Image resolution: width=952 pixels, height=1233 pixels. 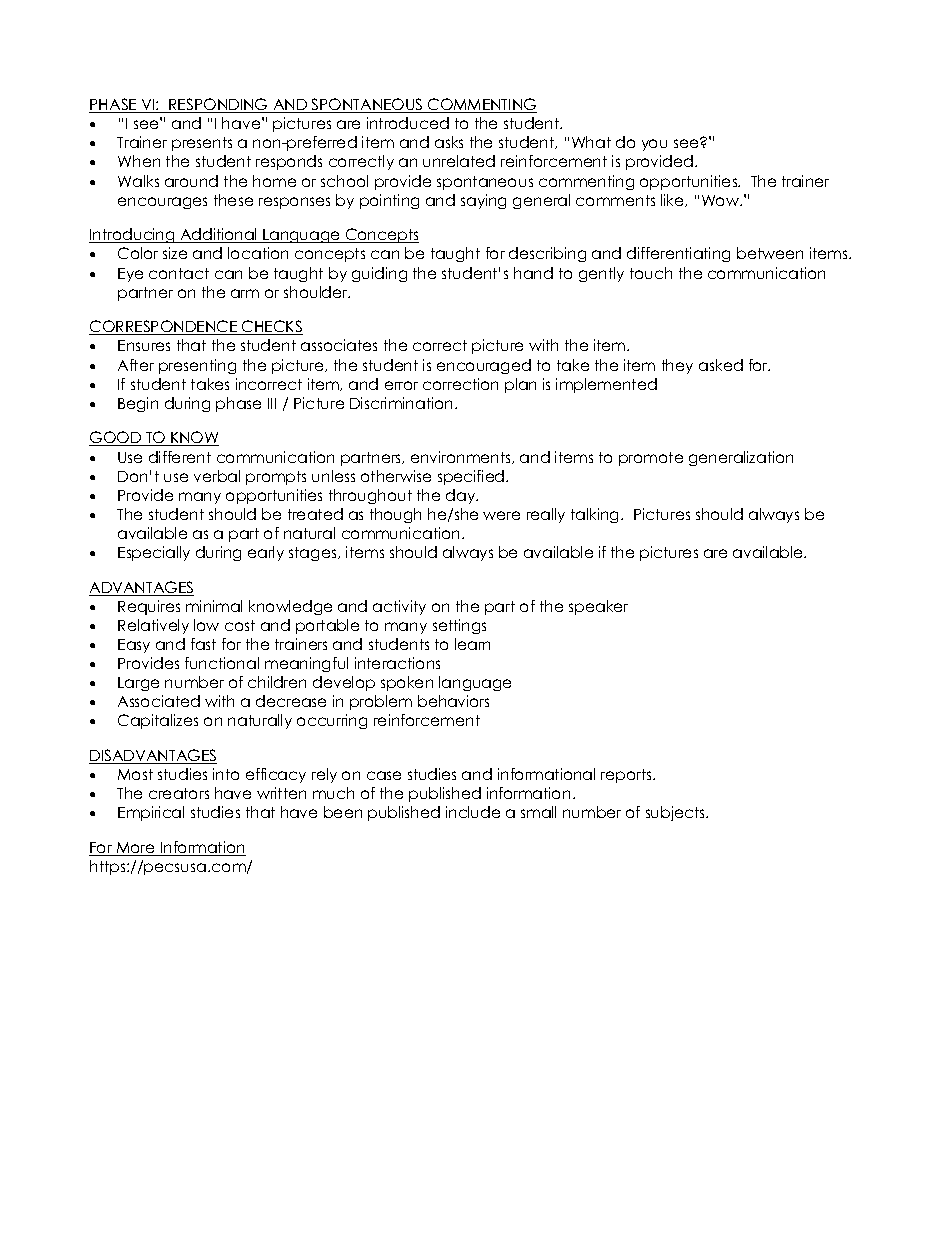 What do you see at coordinates (598, 607) in the image?
I see `speaker` at bounding box center [598, 607].
